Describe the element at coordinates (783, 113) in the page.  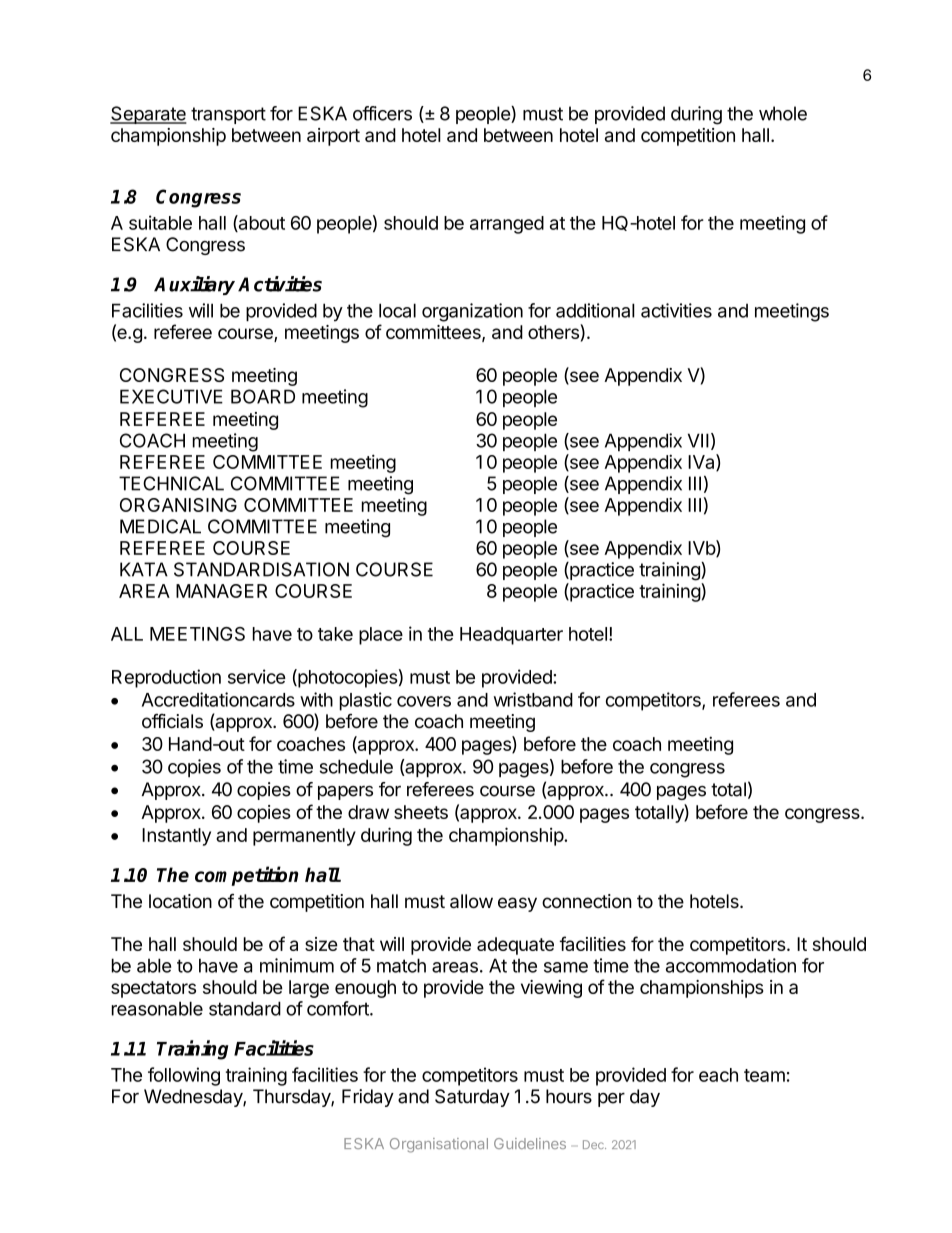
I see `whole` at that location.
